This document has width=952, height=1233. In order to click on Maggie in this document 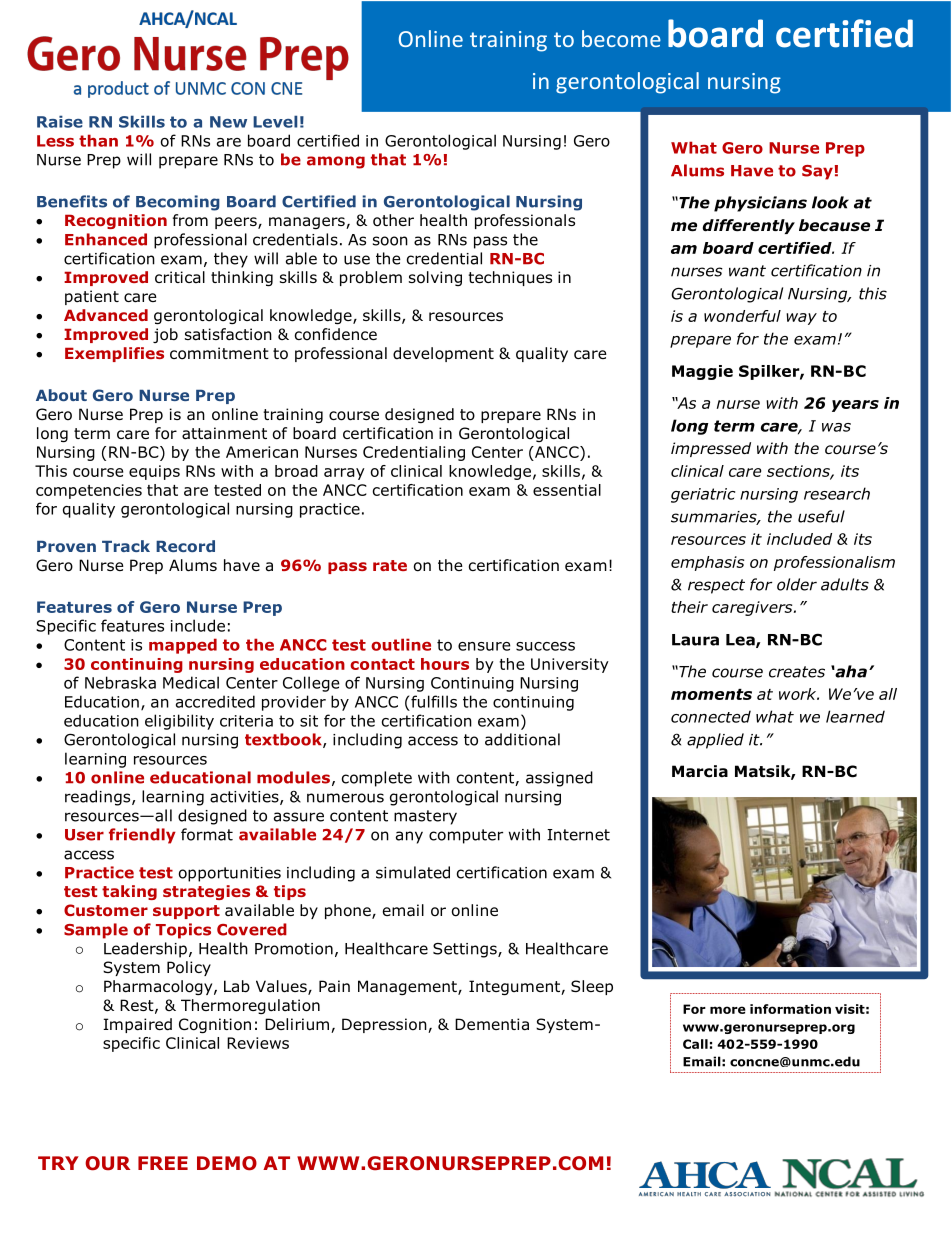, I will do `click(702, 372)`.
